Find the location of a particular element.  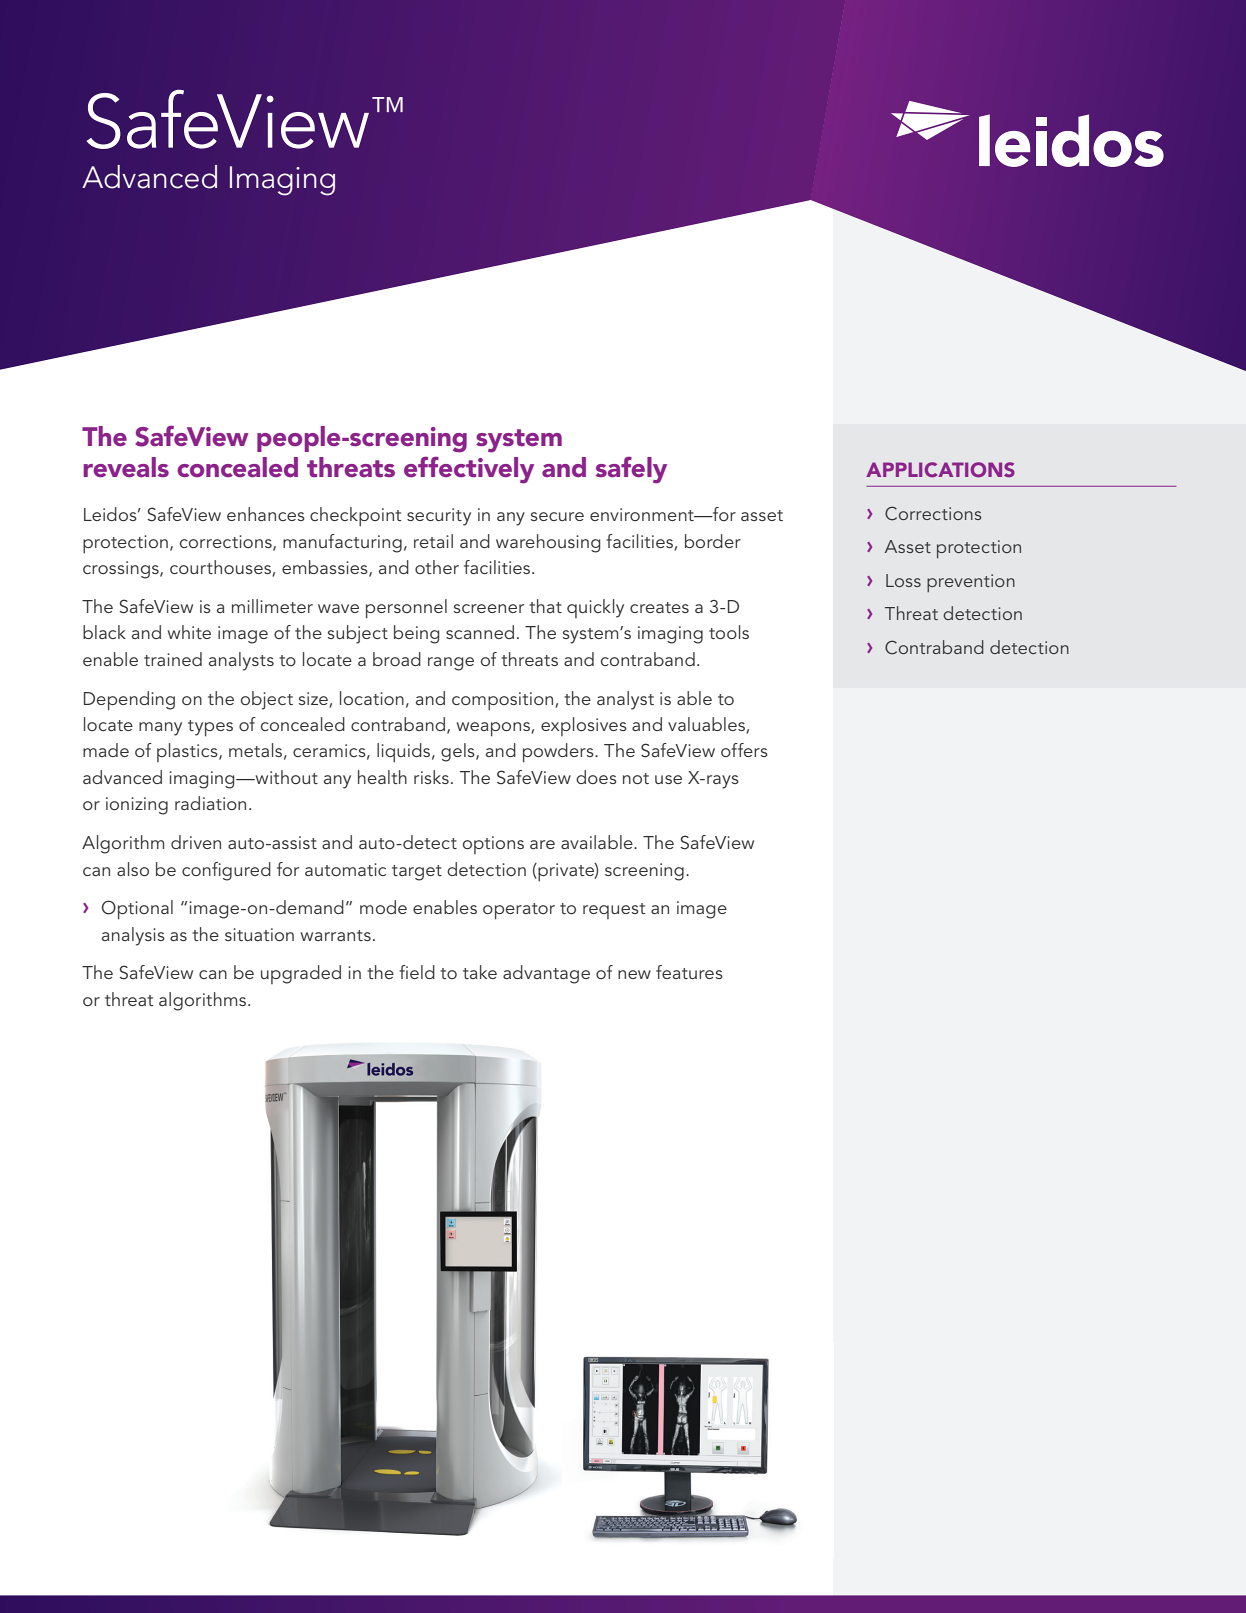

radiation is located at coordinates (210, 803).
